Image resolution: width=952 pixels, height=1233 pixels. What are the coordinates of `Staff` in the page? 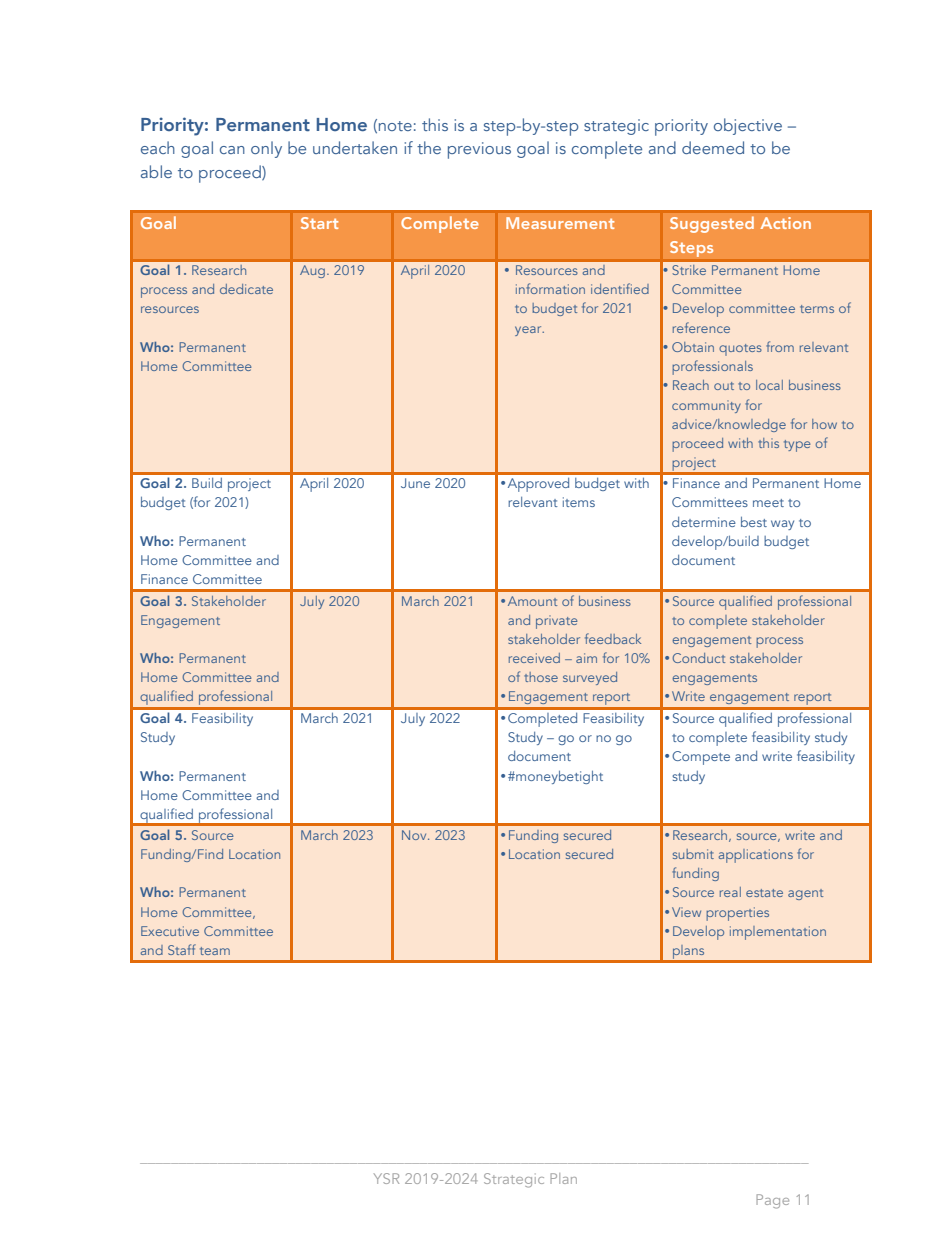 It's located at (182, 949).
